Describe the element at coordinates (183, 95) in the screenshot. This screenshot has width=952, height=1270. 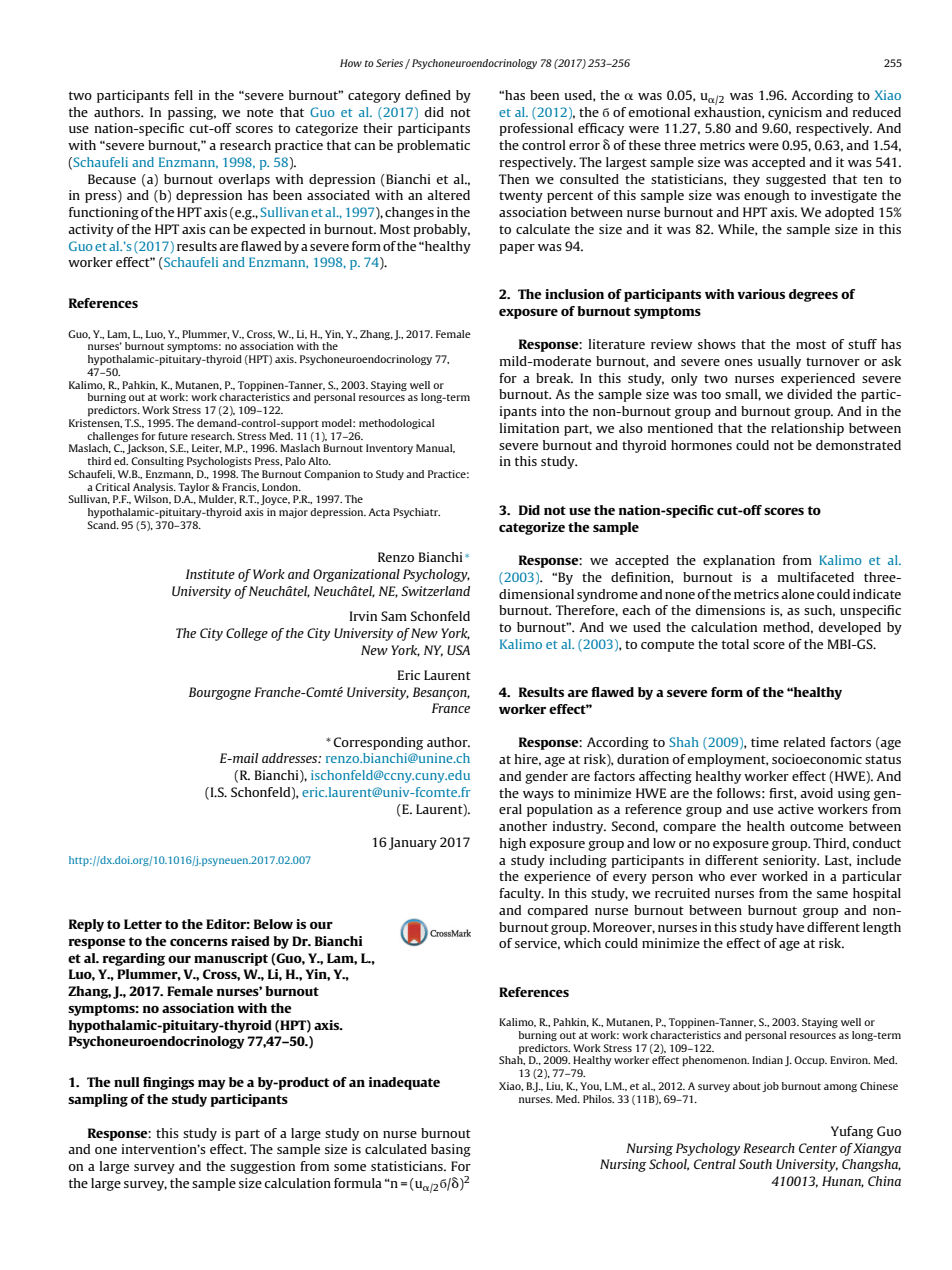
I see `fell` at that location.
